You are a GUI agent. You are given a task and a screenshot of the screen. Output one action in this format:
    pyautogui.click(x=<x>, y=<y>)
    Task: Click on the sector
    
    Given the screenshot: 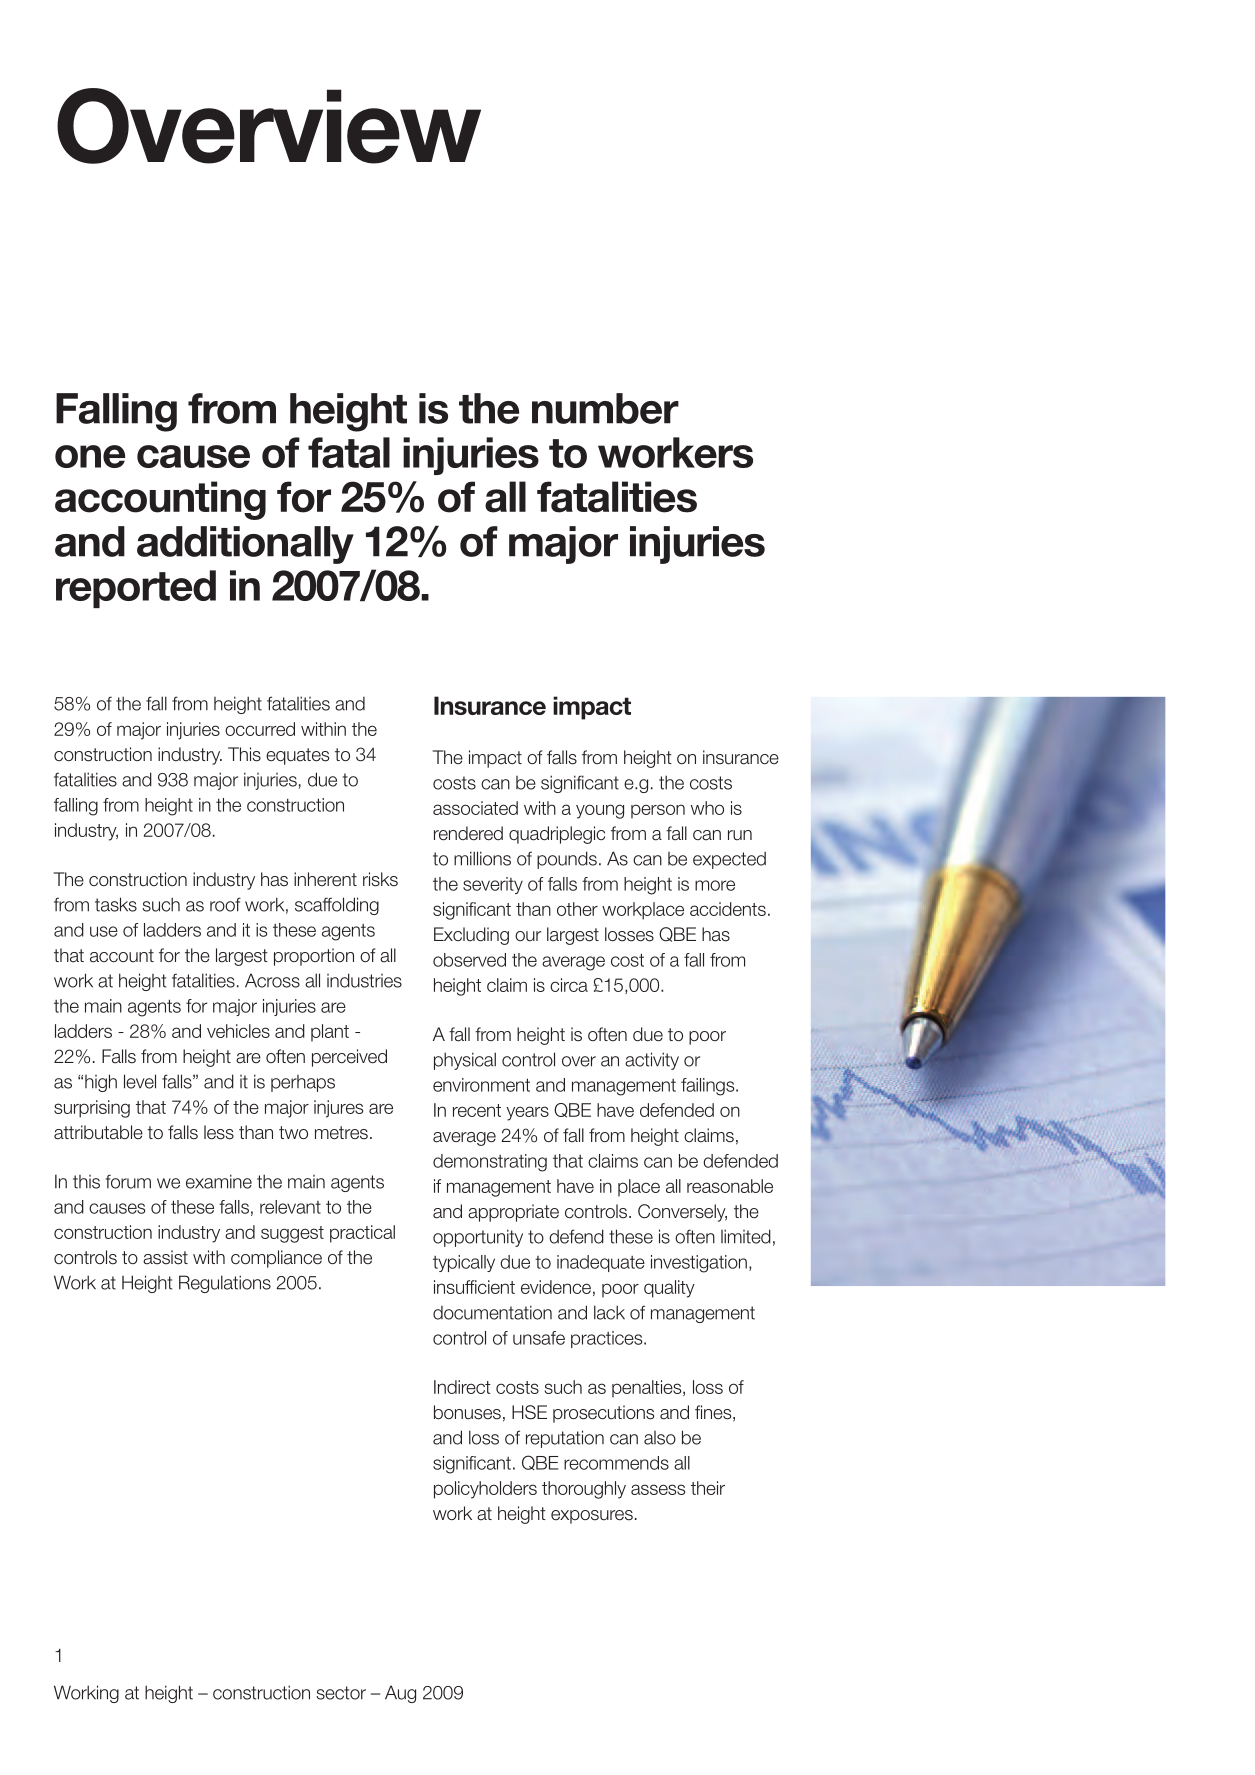 What is the action you would take?
    pyautogui.click(x=341, y=1693)
